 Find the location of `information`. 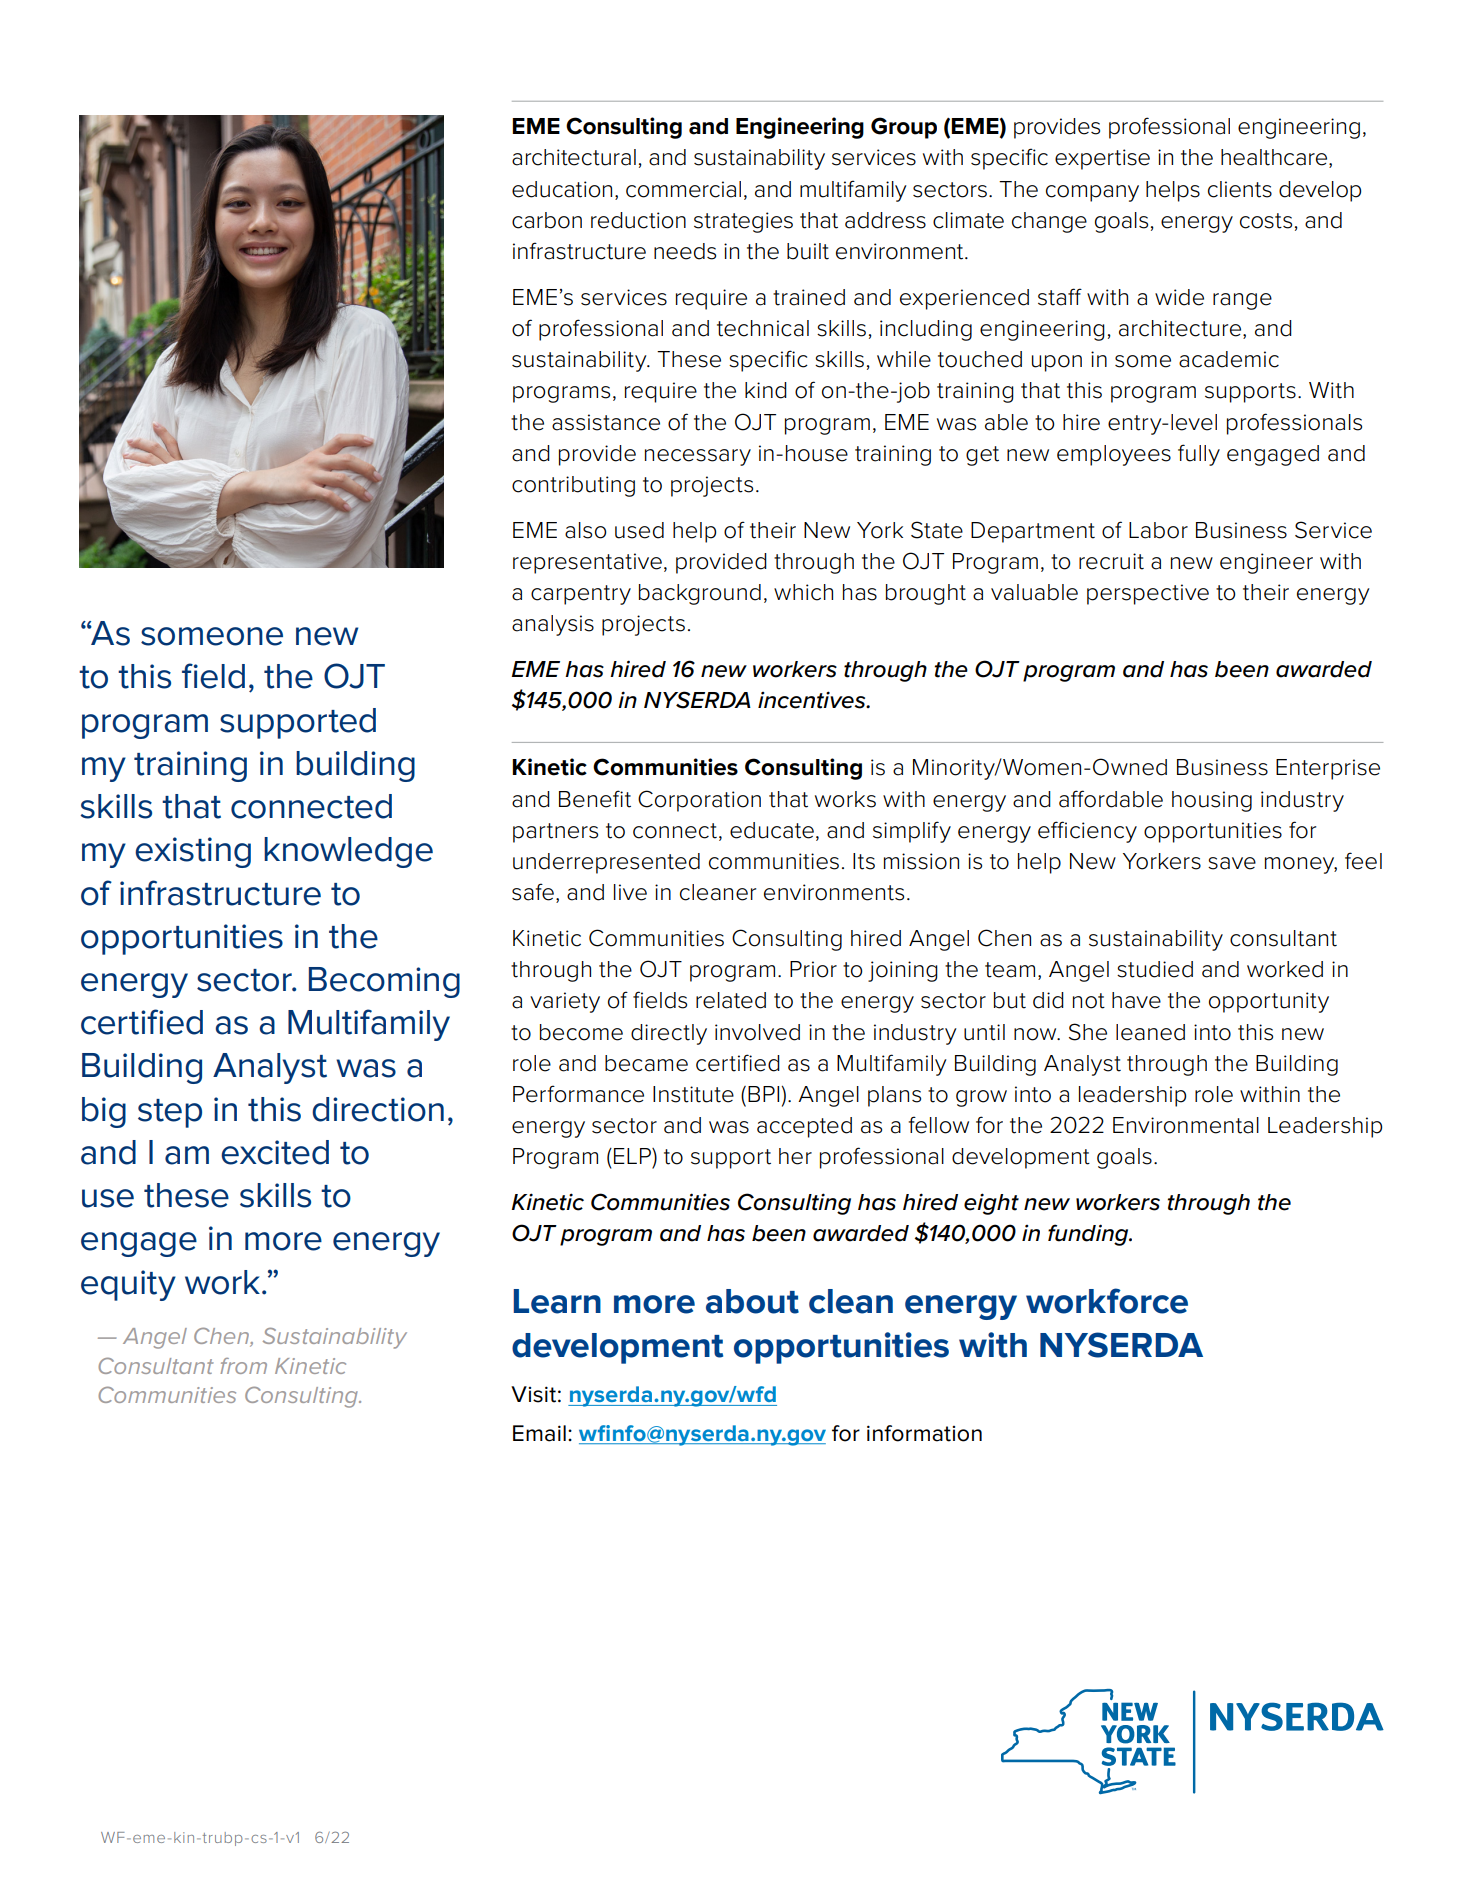

information is located at coordinates (924, 1433).
